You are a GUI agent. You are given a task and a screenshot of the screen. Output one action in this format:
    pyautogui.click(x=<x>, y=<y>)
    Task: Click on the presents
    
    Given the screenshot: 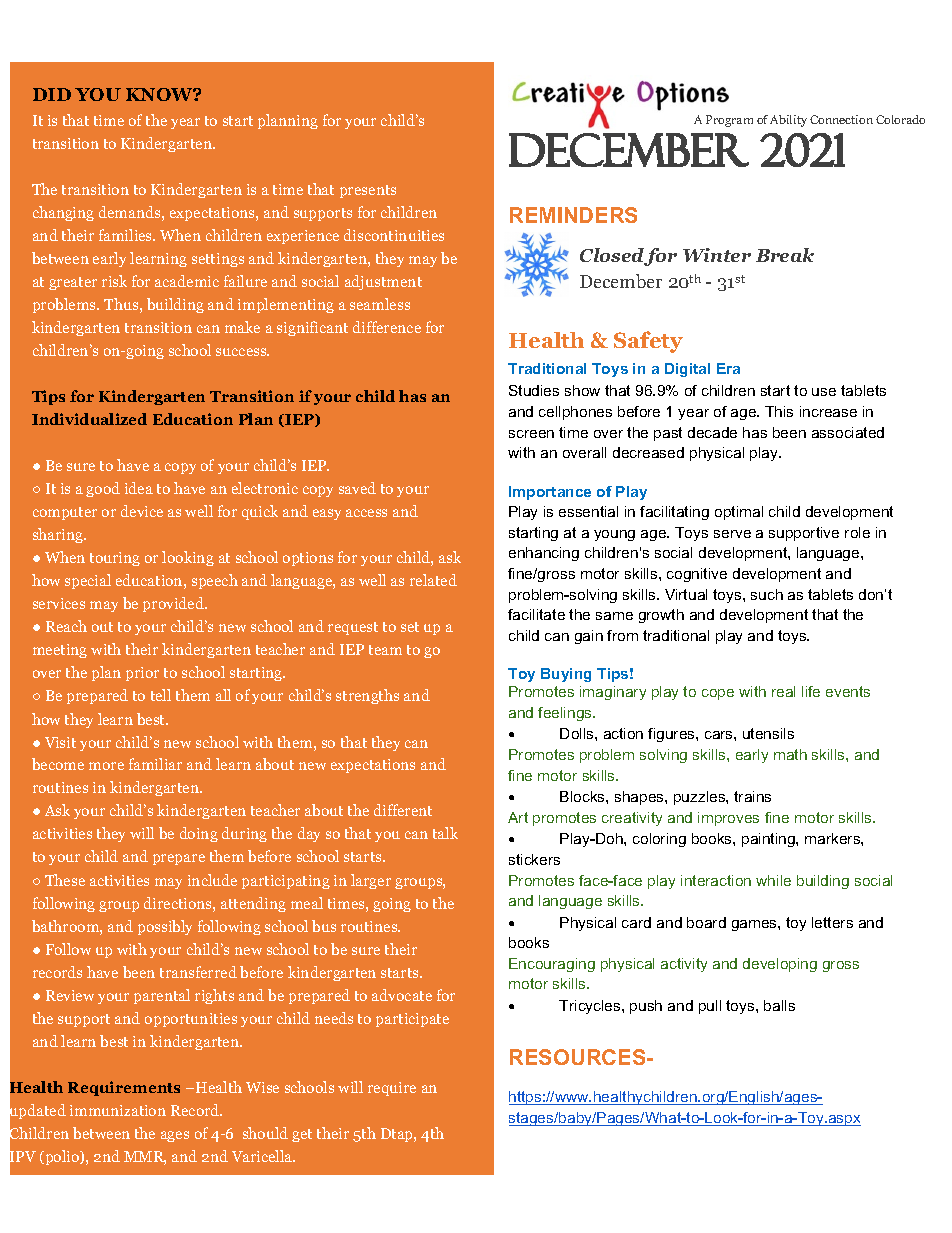 What is the action you would take?
    pyautogui.click(x=368, y=191)
